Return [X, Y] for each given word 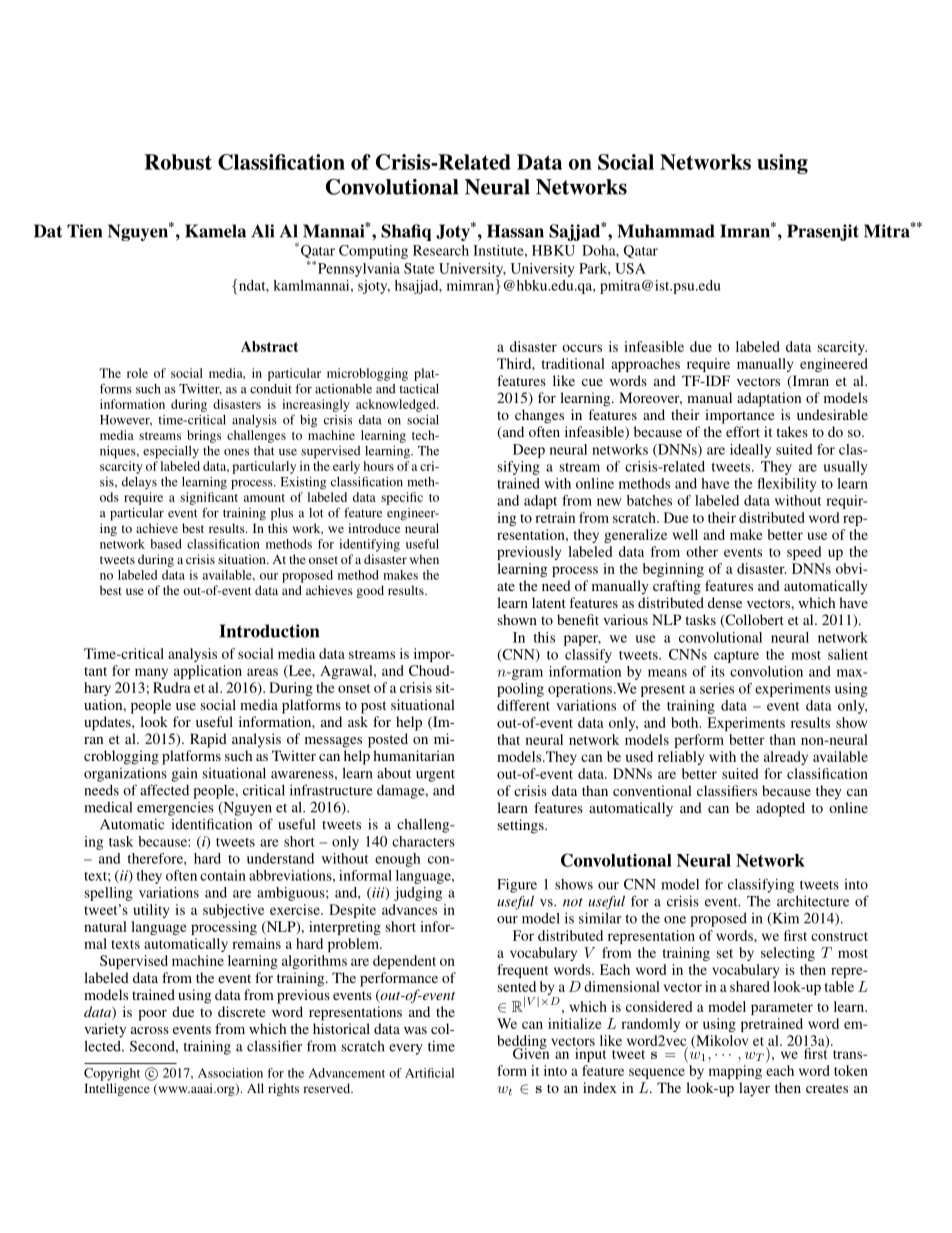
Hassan [515, 231]
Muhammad [666, 231]
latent [549, 602]
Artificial [429, 1073]
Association [230, 1073]
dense [725, 602]
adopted [780, 809]
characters [423, 841]
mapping [735, 1072]
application [208, 672]
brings [204, 436]
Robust [178, 162]
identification [212, 824]
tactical [419, 389]
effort [743, 431]
